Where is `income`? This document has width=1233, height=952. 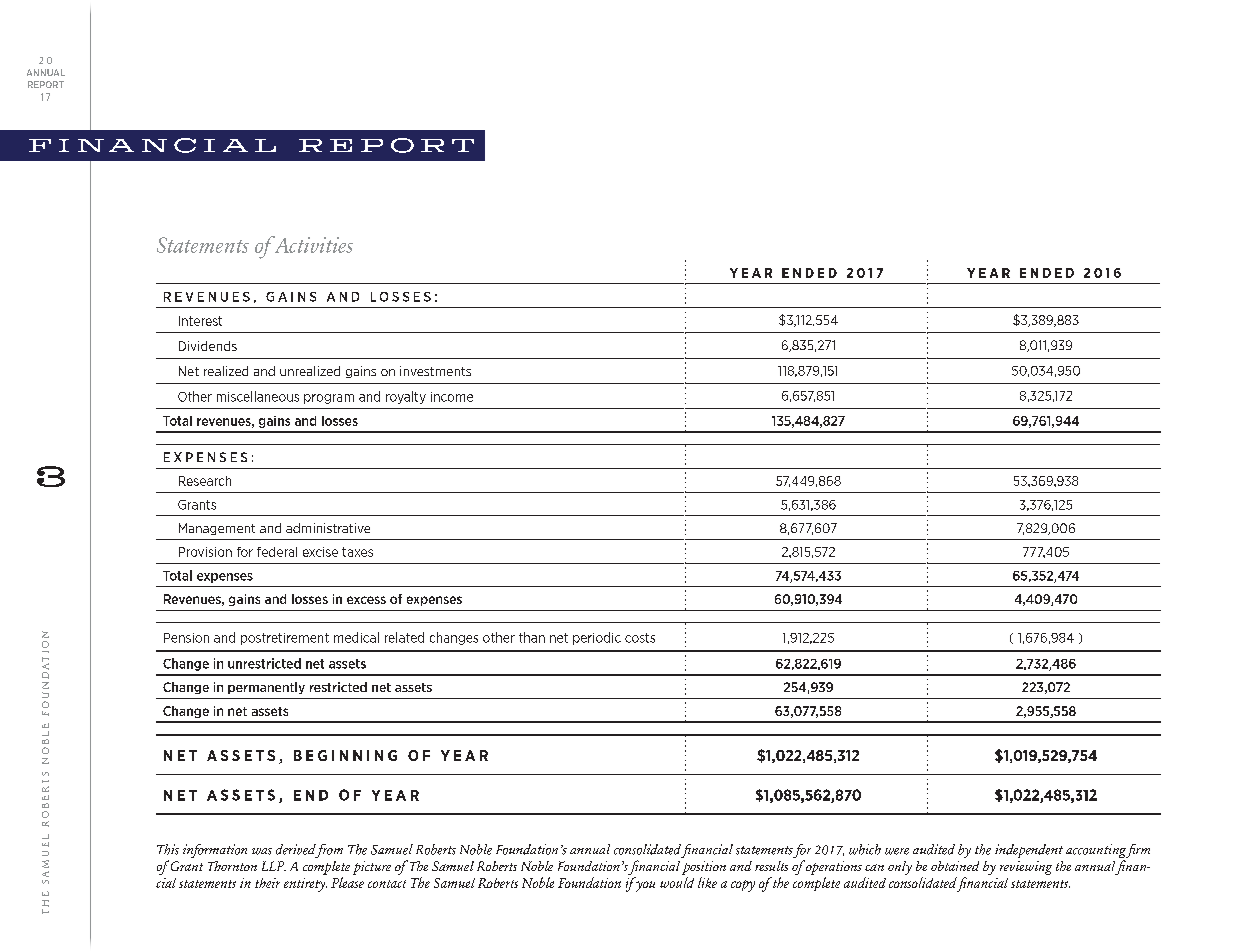
income is located at coordinates (452, 397).
